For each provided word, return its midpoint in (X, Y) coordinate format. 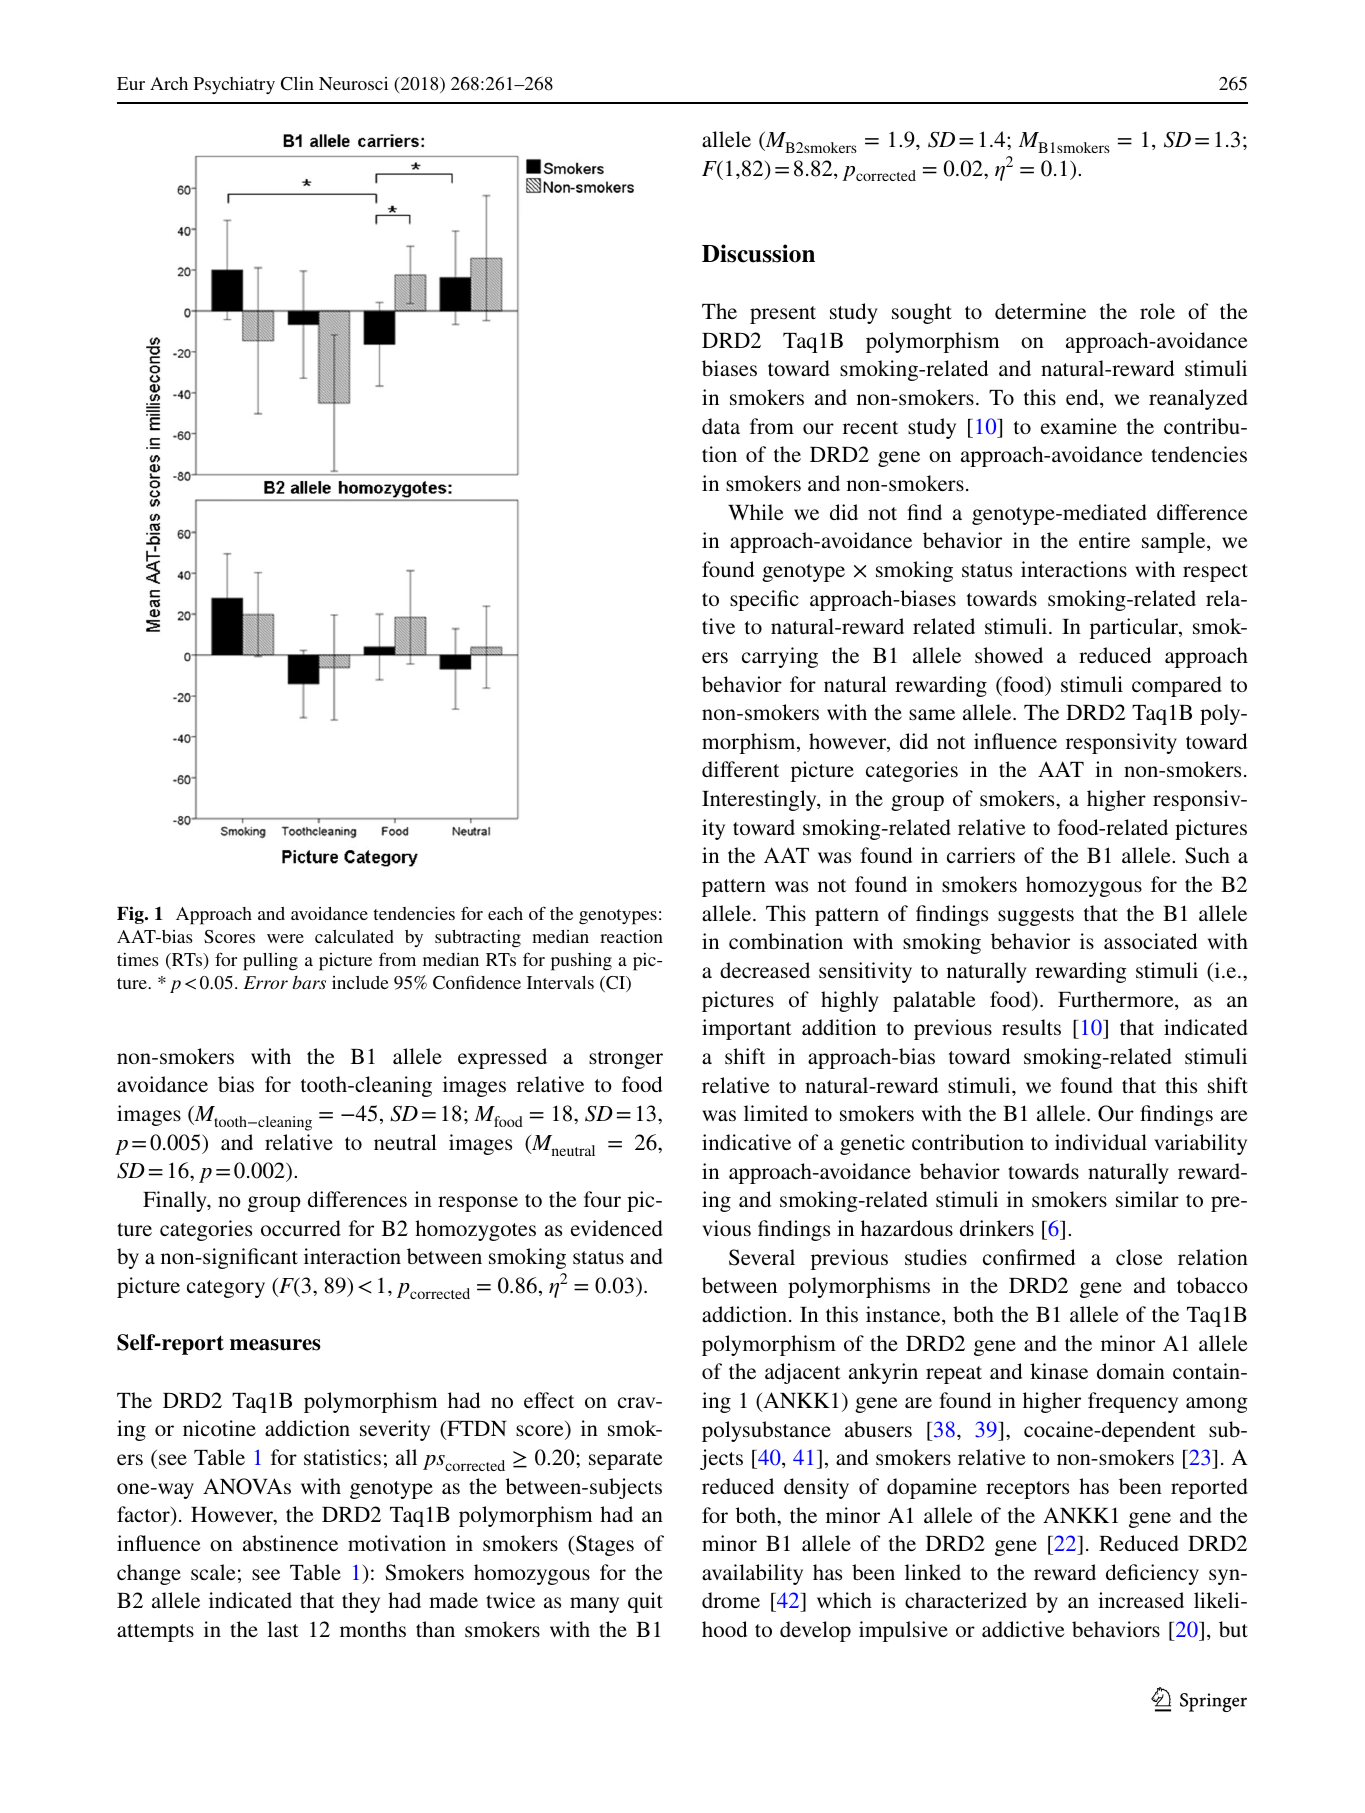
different (740, 769)
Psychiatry (234, 85)
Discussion (758, 253)
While (756, 512)
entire (1104, 540)
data (721, 426)
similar (1147, 1199)
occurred (301, 1228)
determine (1040, 311)
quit (645, 1602)
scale (213, 1572)
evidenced (617, 1228)
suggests (1036, 917)
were (285, 938)
